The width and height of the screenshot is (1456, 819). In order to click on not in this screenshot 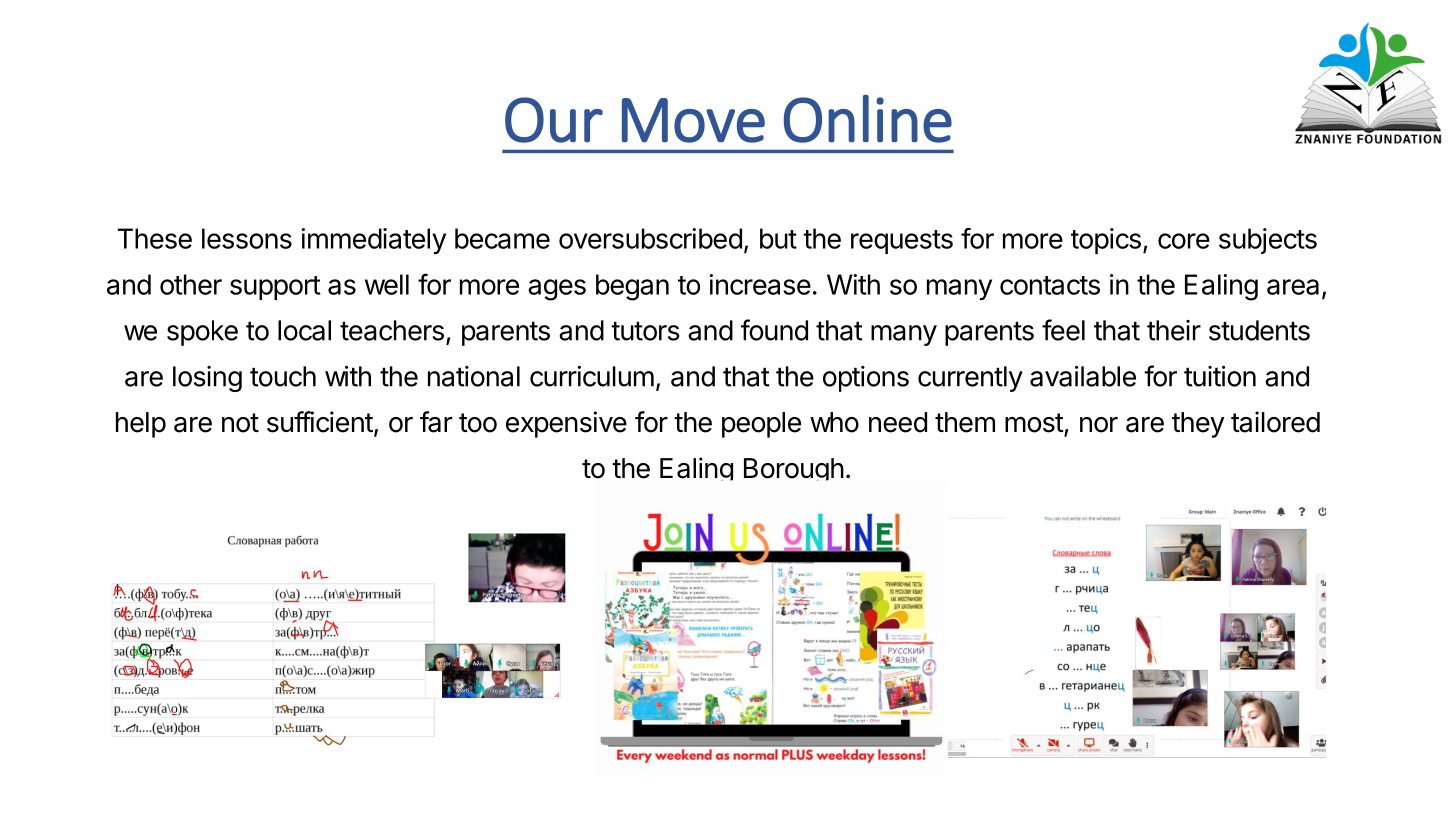, I will do `click(240, 423)`.
